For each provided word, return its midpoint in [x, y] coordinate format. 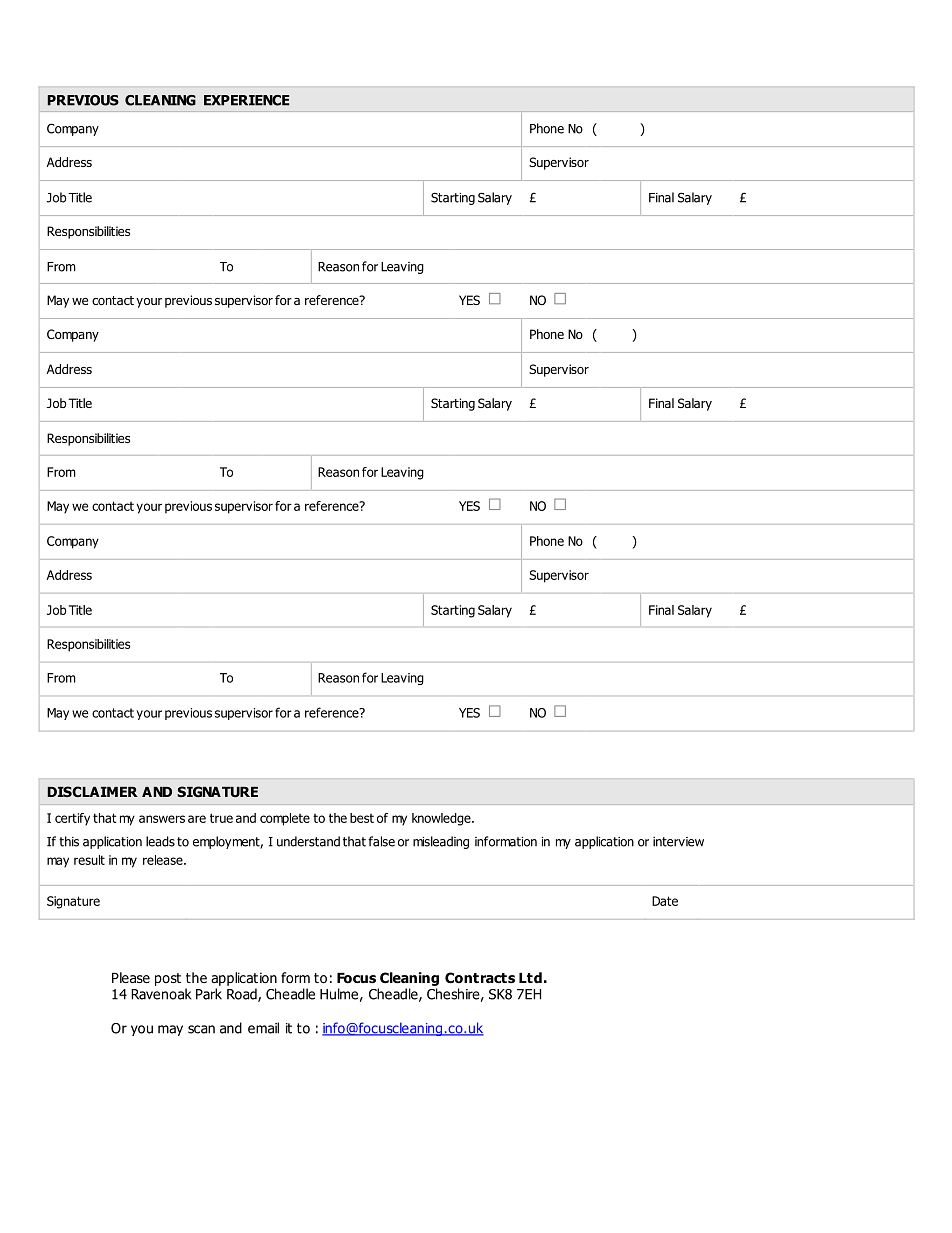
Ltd [530, 977]
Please [131, 977]
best [362, 818]
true [221, 818]
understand [308, 841]
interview [678, 842]
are [197, 819]
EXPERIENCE [246, 100]
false [381, 841]
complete [285, 819]
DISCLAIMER [93, 791]
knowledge [442, 819]
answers [162, 819]
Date [665, 901]
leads [160, 841]
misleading [441, 842]
